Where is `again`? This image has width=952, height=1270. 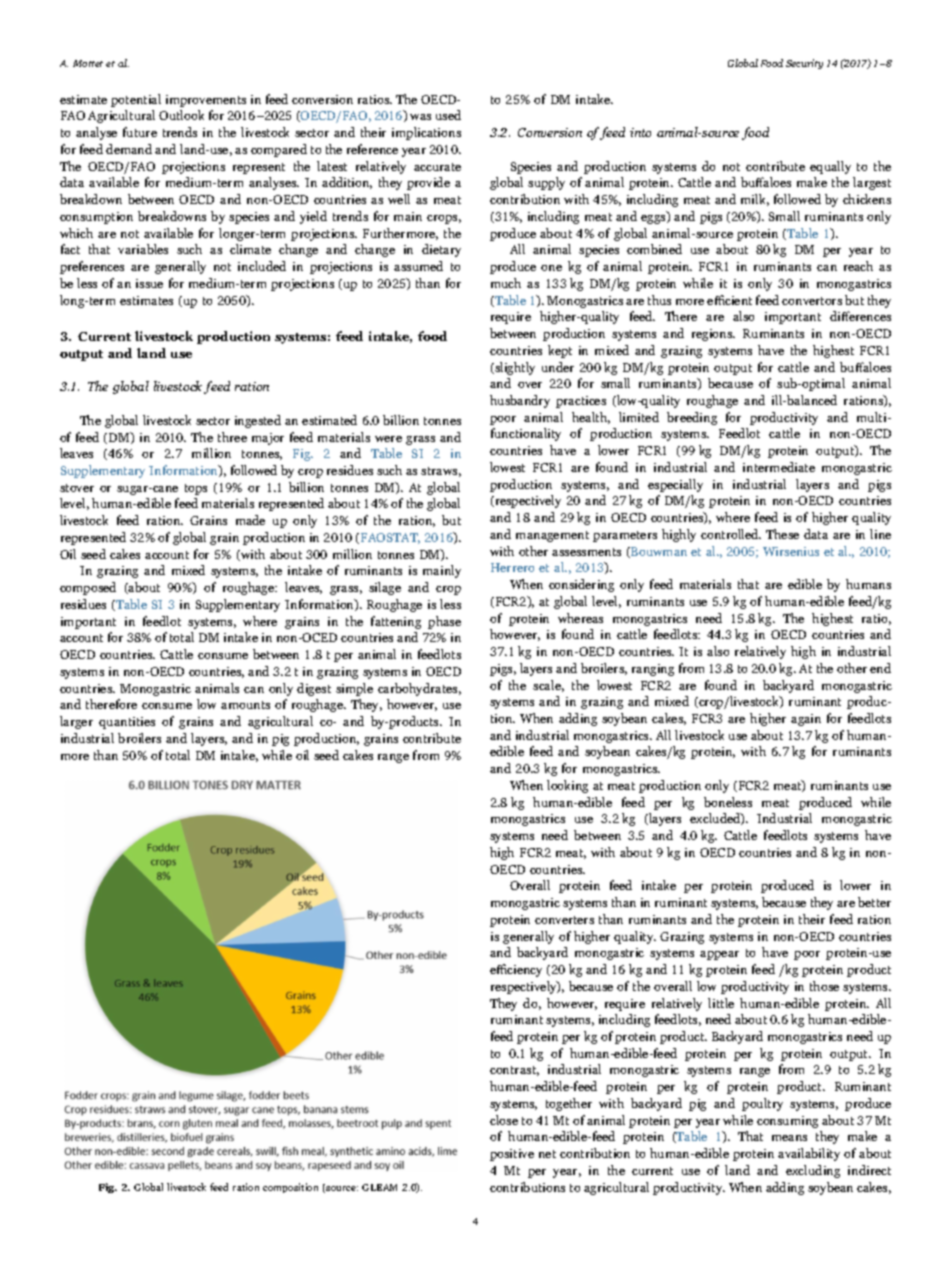
again is located at coordinates (806, 720).
